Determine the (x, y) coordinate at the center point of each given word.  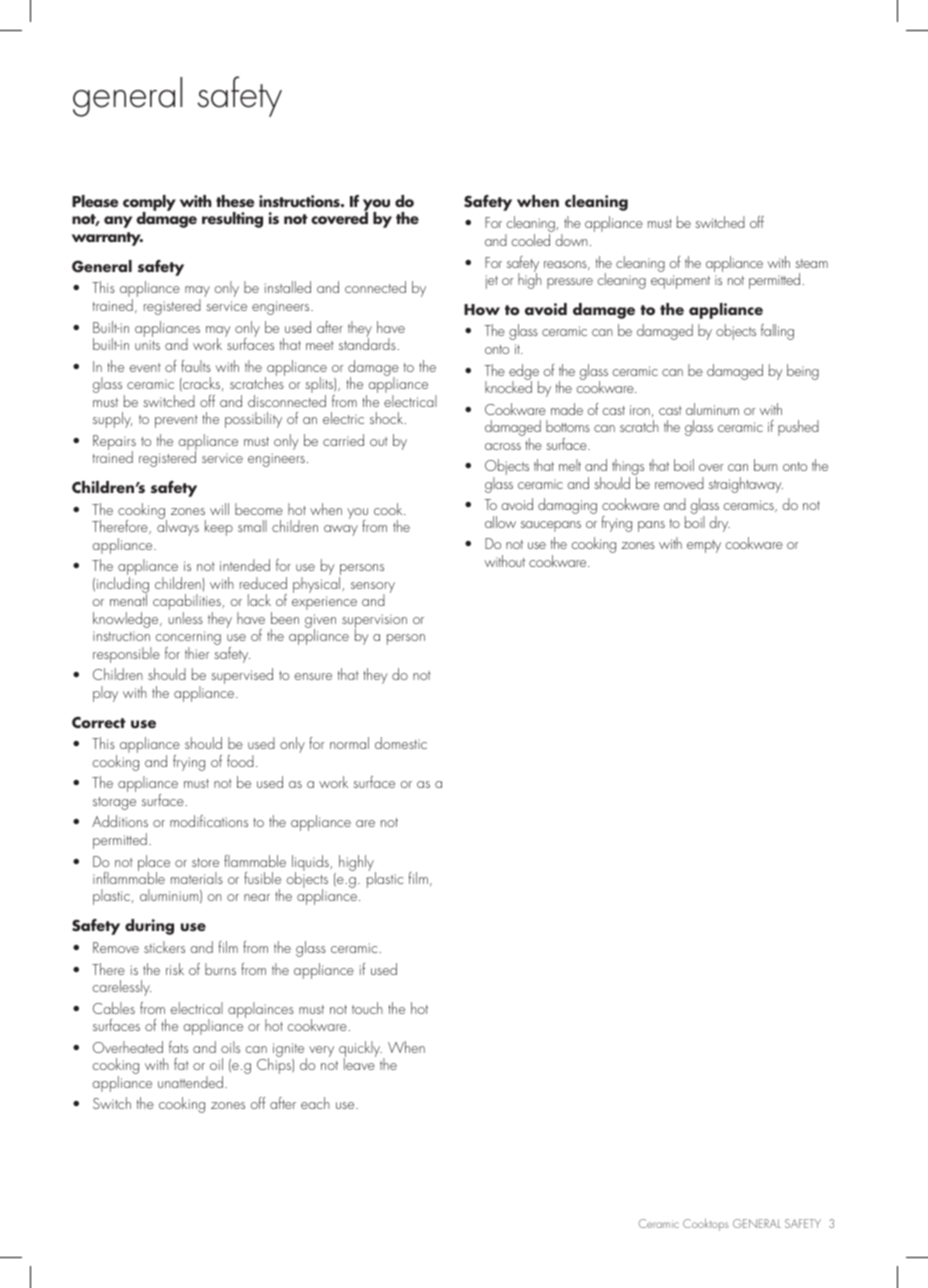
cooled (530, 240)
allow (500, 522)
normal (349, 743)
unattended (190, 1082)
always (178, 527)
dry (719, 524)
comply (149, 204)
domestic (401, 743)
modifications (209, 821)
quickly (360, 1050)
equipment (680, 282)
